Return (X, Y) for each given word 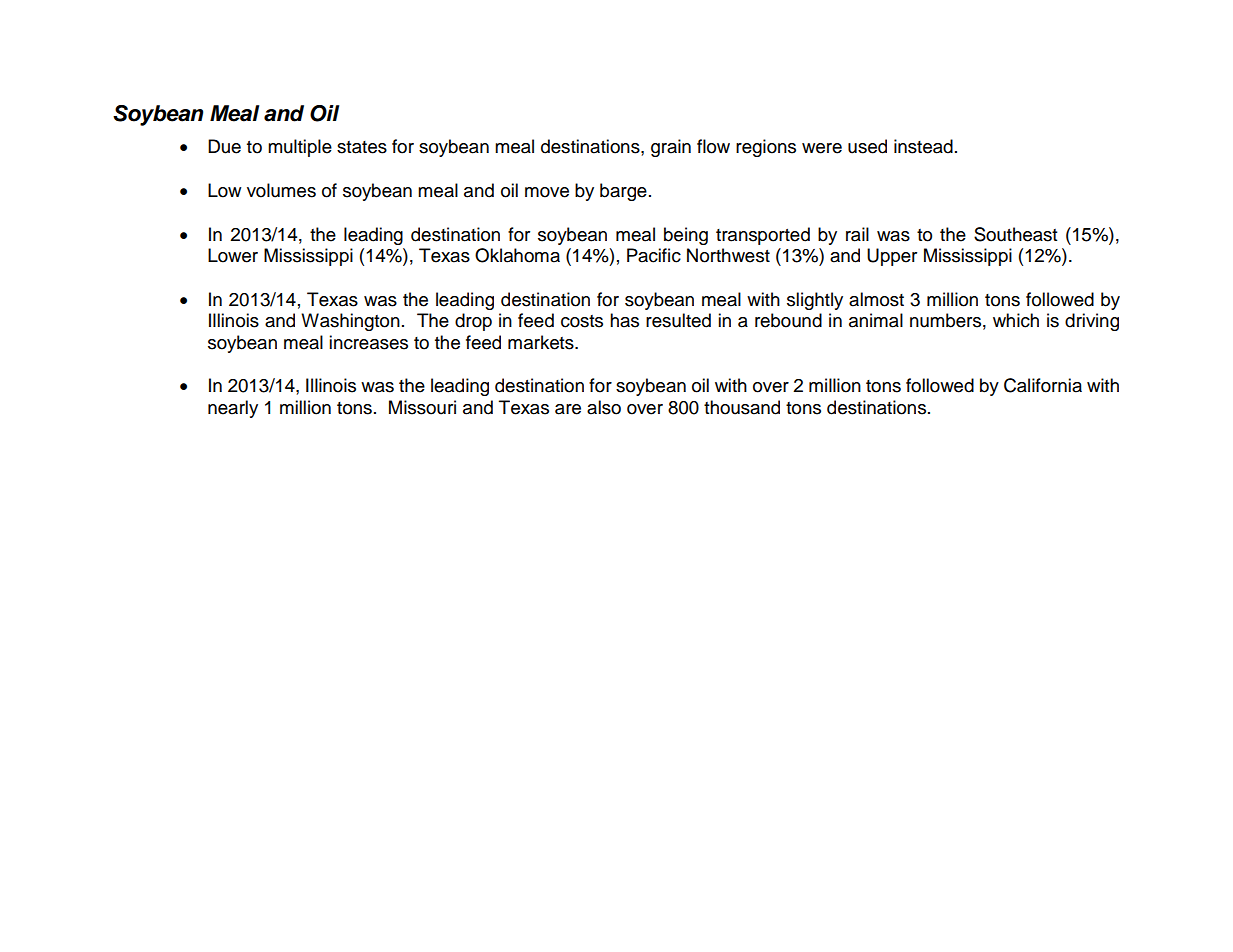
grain (671, 148)
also (604, 407)
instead (923, 146)
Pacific (654, 255)
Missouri (422, 407)
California (1043, 385)
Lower (233, 255)
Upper (892, 257)
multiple (300, 148)
